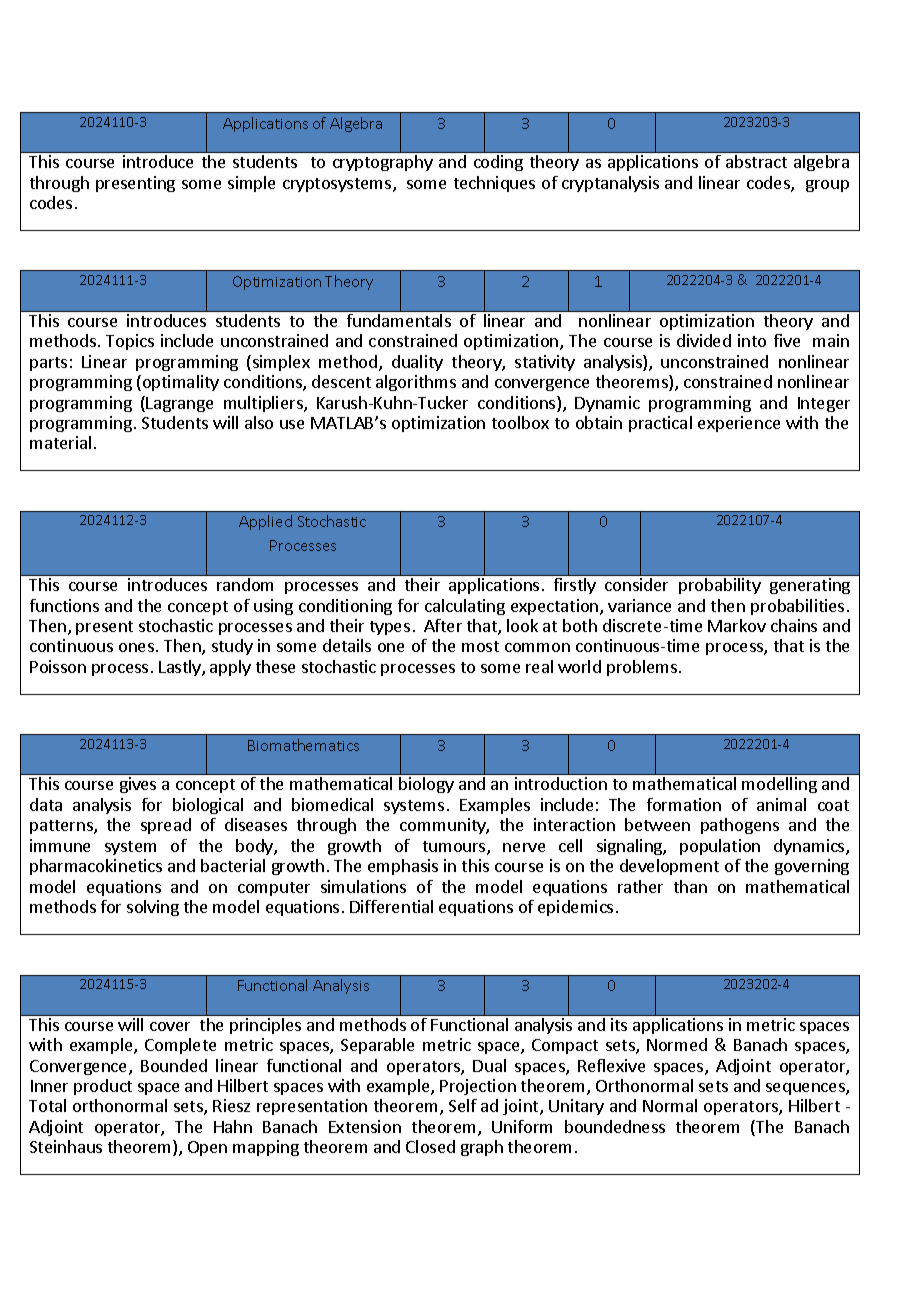 The height and width of the document is (1308, 924). What do you see at coordinates (179, 404) in the document?
I see `Lagrange` at bounding box center [179, 404].
